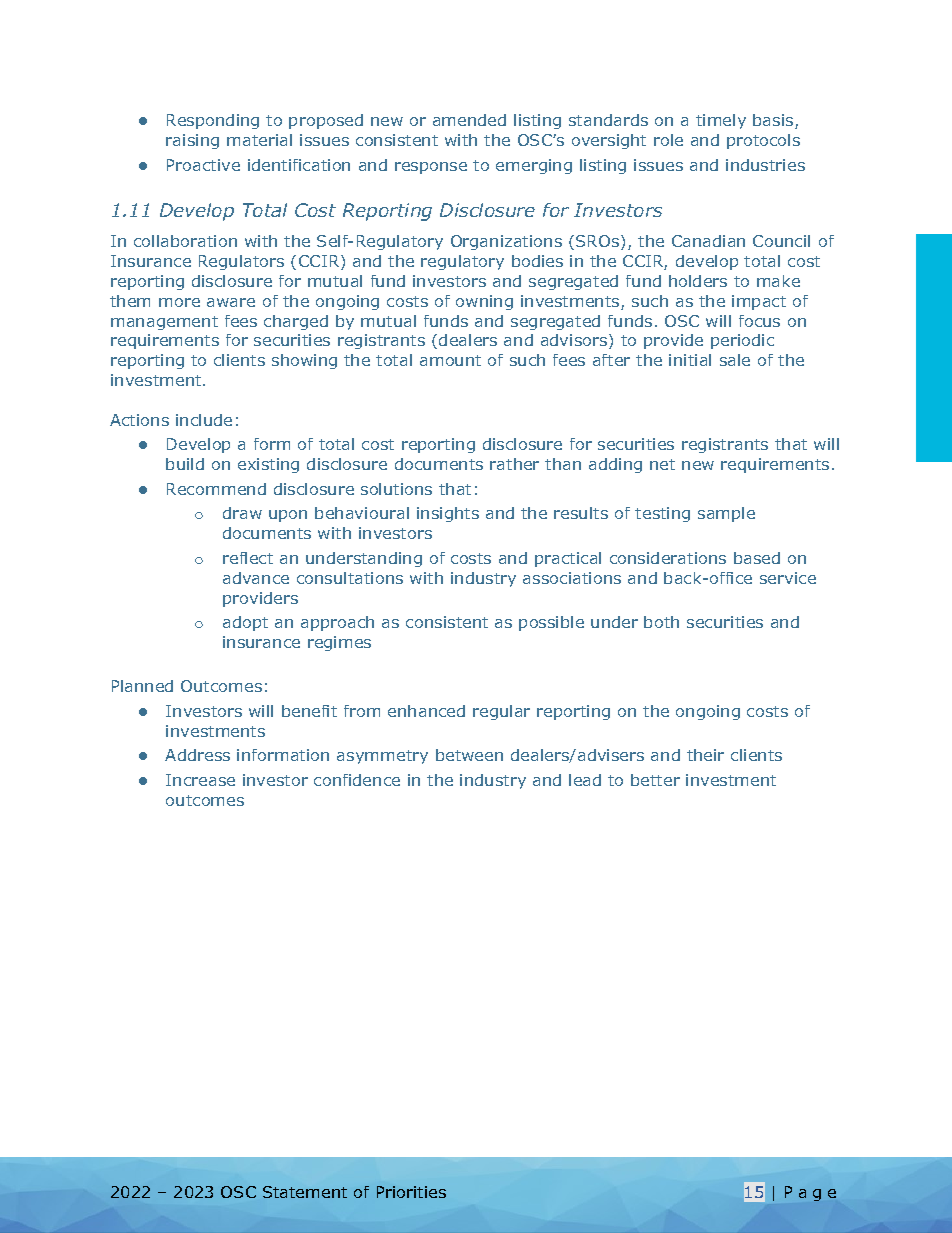 The height and width of the screenshot is (1233, 952). I want to click on enhanced, so click(426, 711).
